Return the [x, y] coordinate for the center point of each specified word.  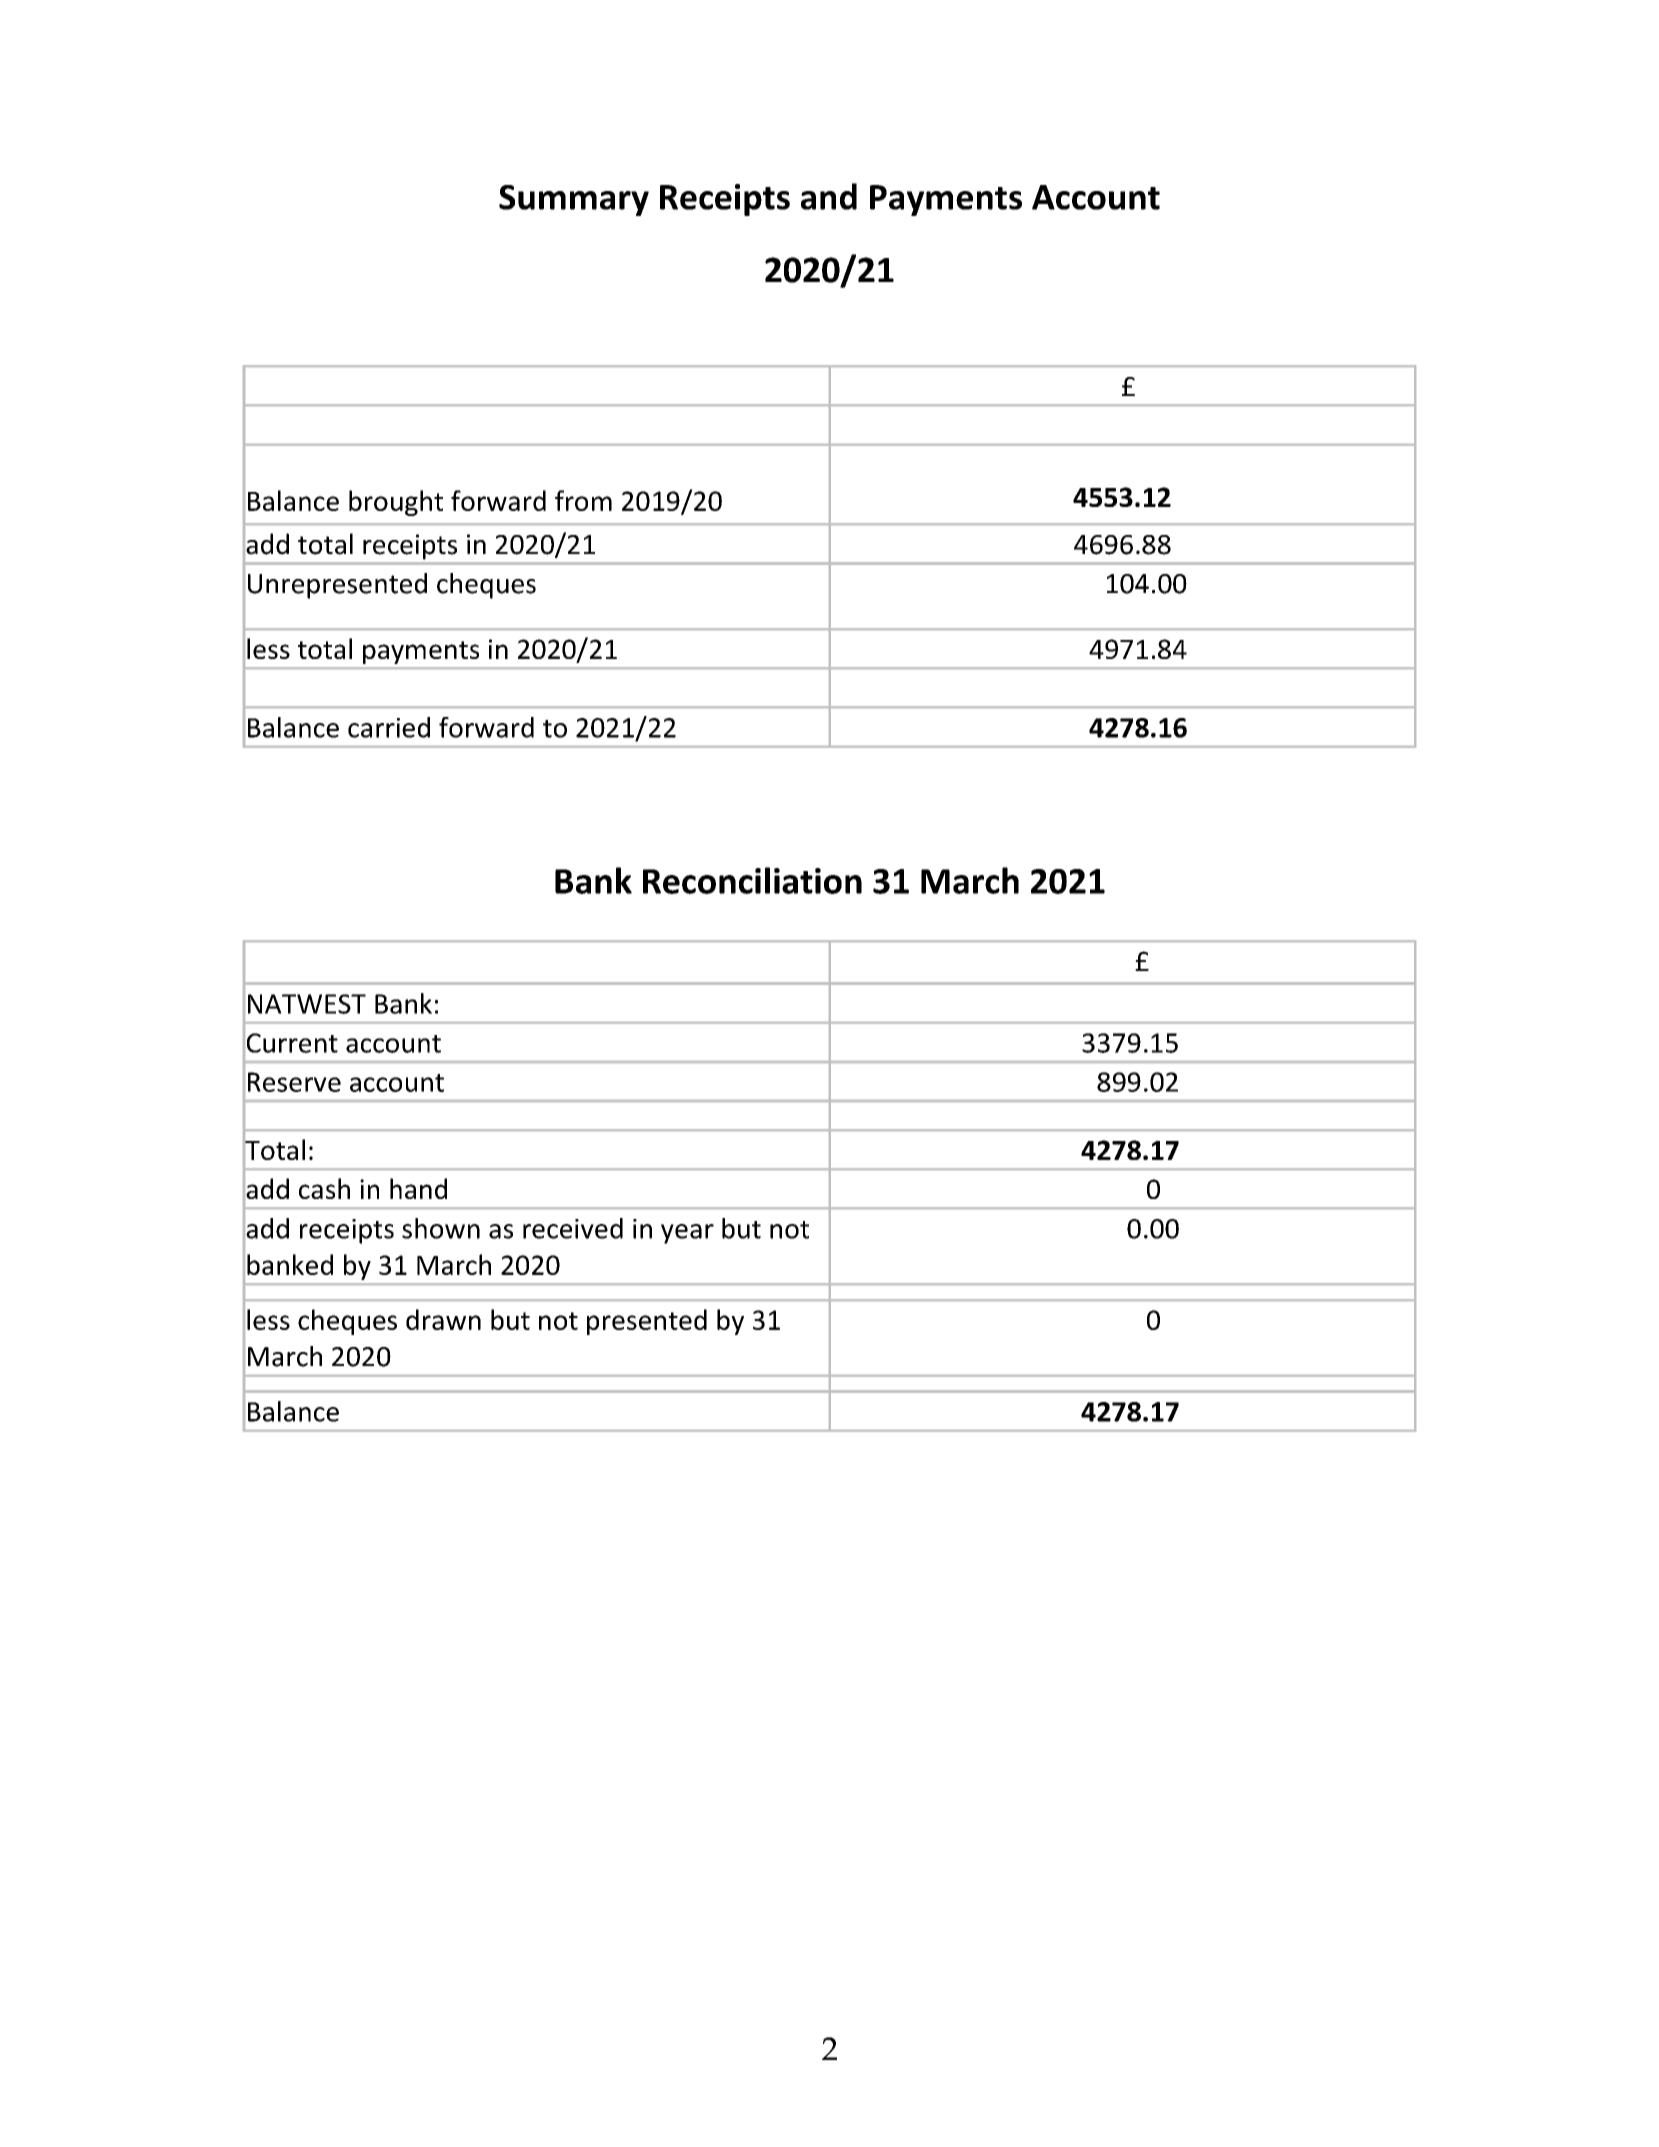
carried [389, 727]
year [687, 1234]
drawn [443, 1319]
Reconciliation [752, 880]
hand [418, 1188]
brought [396, 503]
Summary [574, 200]
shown [441, 1228]
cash [324, 1188]
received [573, 1228]
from [583, 500]
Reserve [294, 1082]
